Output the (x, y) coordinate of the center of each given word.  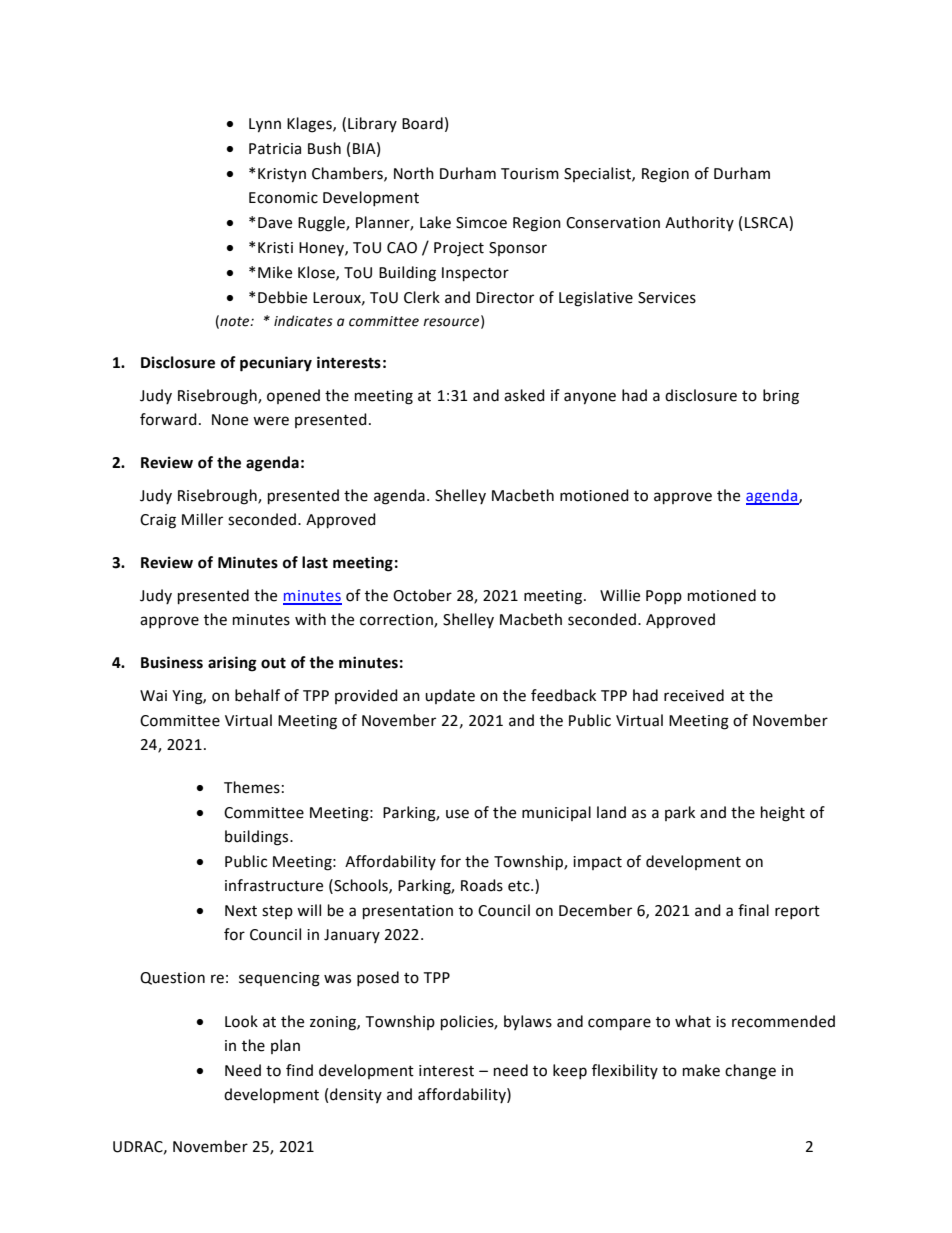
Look (241, 1021)
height (783, 814)
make (701, 1070)
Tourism (530, 174)
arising (232, 664)
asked (524, 395)
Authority (699, 223)
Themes (252, 787)
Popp (664, 597)
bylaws (528, 1022)
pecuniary (276, 364)
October (422, 595)
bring (781, 397)
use (457, 814)
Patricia (275, 149)
